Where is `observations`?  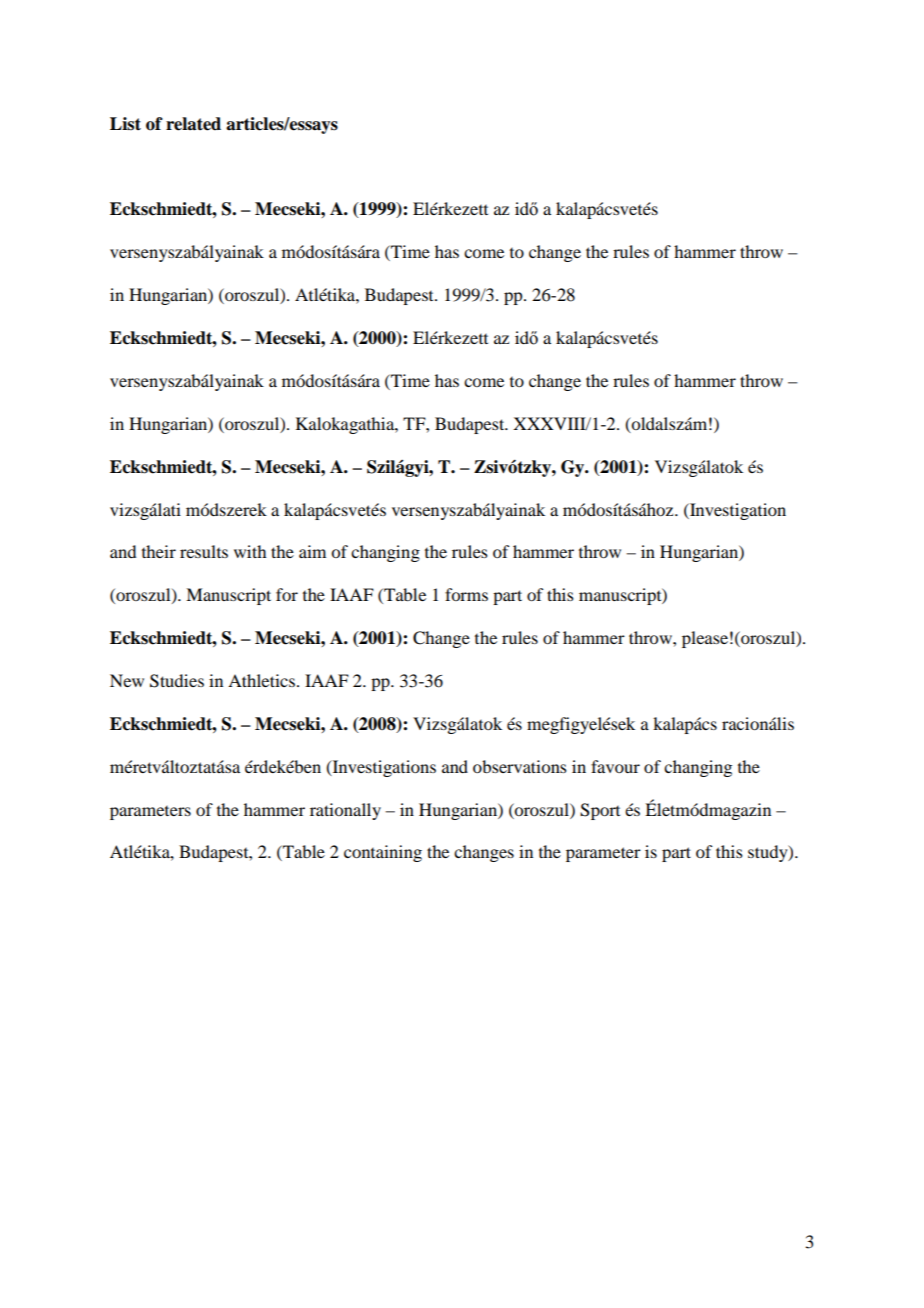 observations is located at coordinates (520, 766).
